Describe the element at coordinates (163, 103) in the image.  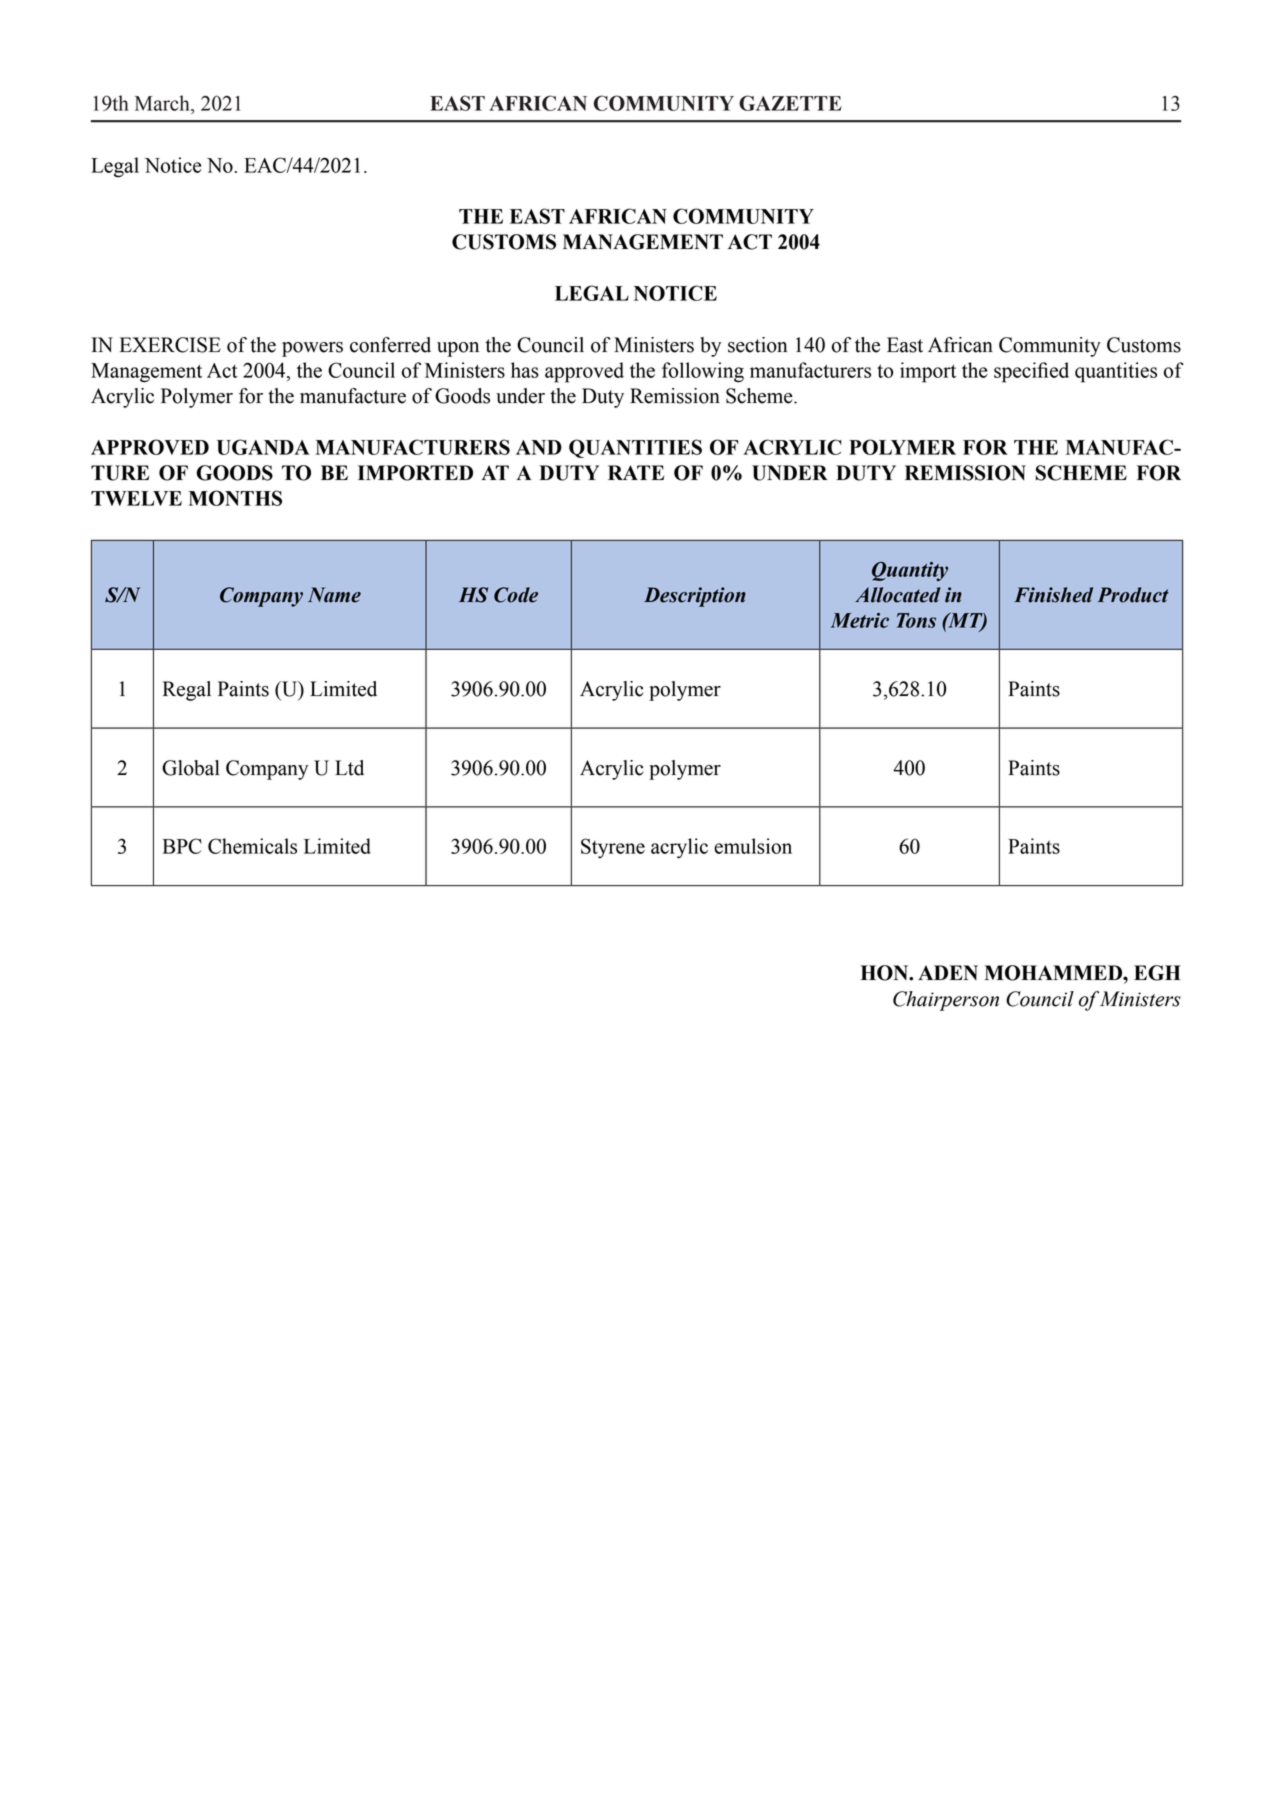
I see `March` at that location.
